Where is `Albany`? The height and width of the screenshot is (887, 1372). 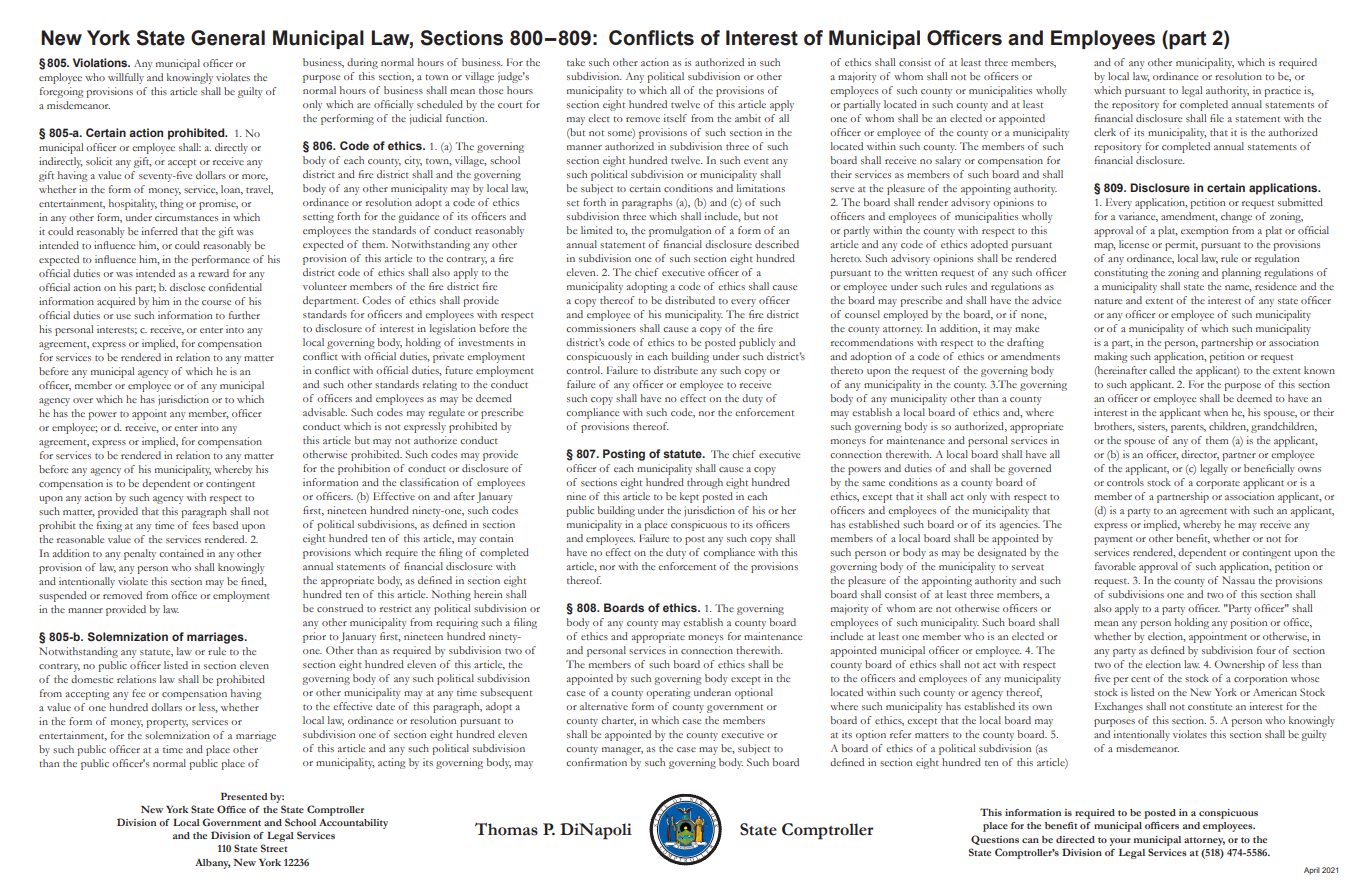
Albany is located at coordinates (212, 864).
